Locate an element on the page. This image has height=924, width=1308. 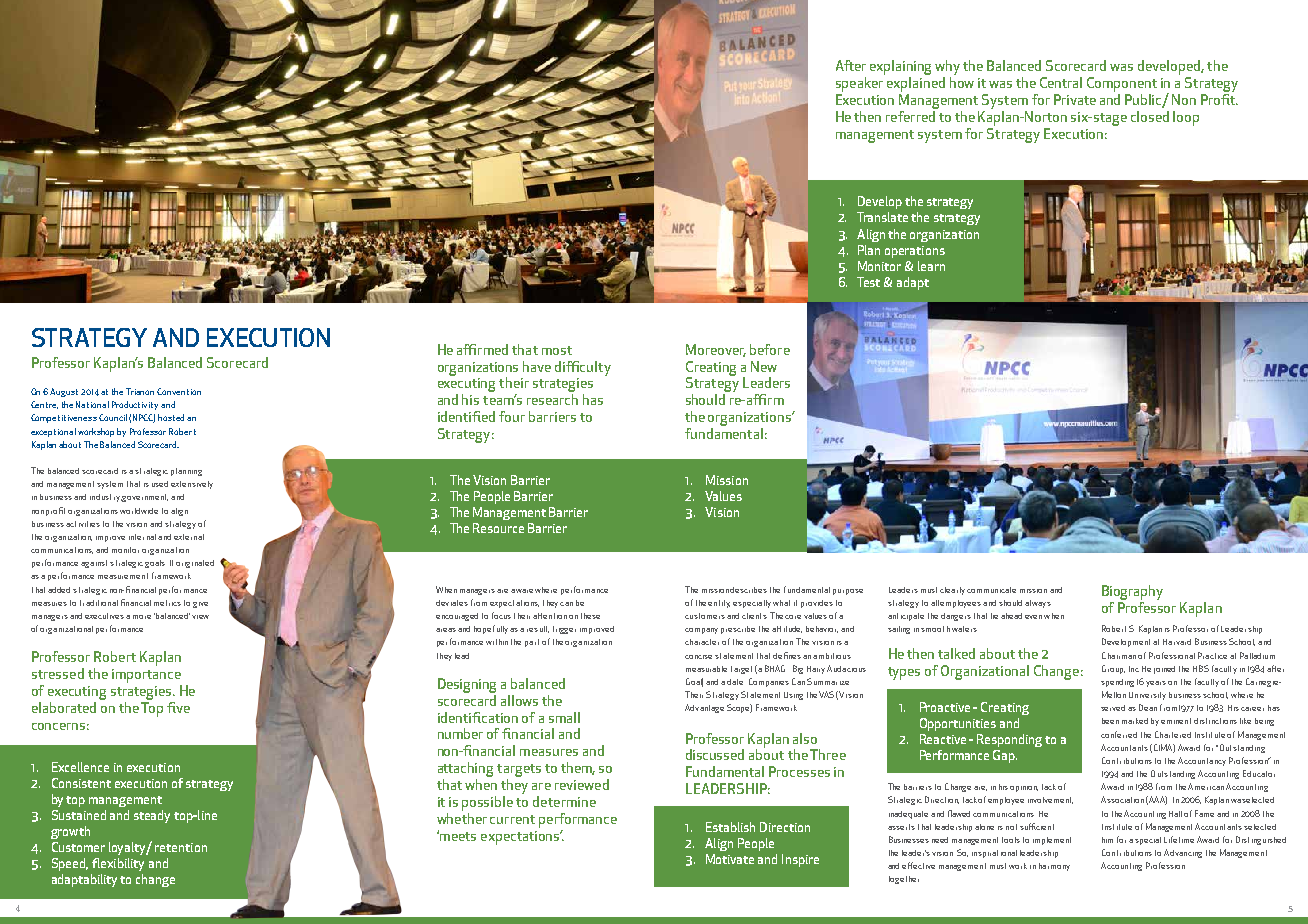
Biography is located at coordinates (1132, 594).
